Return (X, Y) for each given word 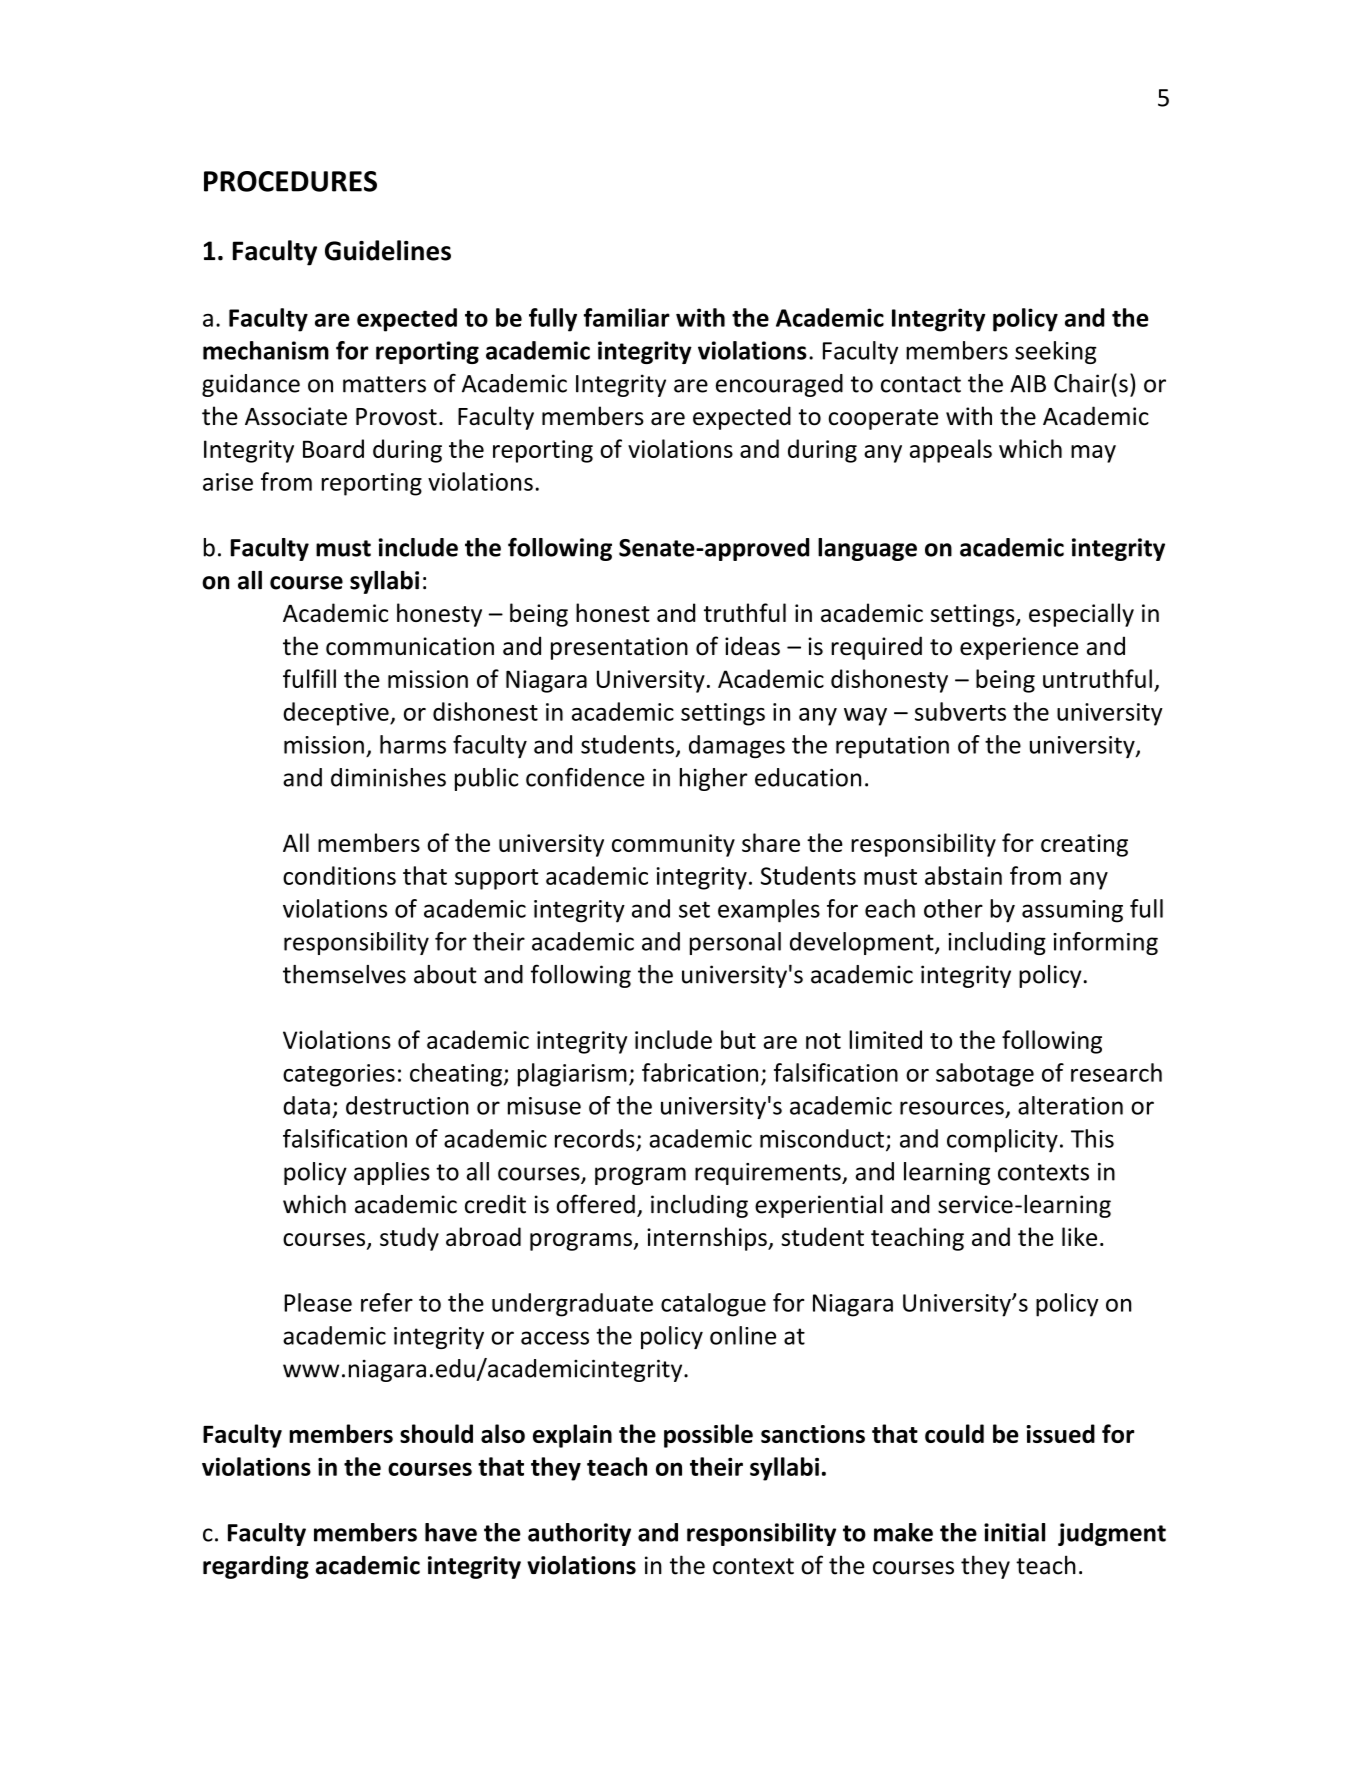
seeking (1056, 352)
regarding (256, 1567)
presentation (619, 648)
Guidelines (388, 250)
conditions (339, 875)
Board (333, 448)
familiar (626, 317)
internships (708, 1239)
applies (392, 1173)
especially (1081, 615)
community (673, 845)
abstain (963, 875)
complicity (1002, 1141)
